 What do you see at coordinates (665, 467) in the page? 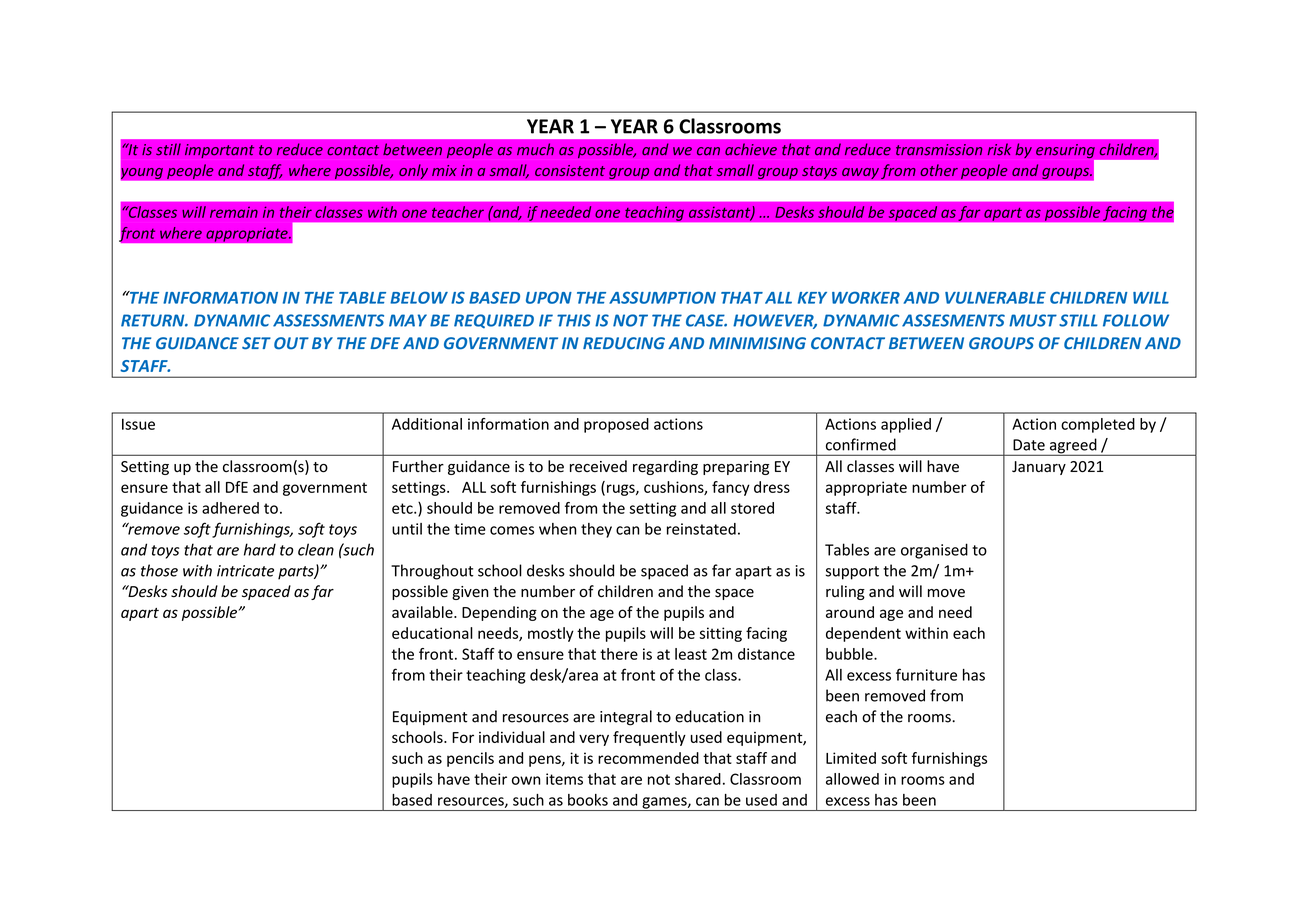
I see `regarding` at bounding box center [665, 467].
